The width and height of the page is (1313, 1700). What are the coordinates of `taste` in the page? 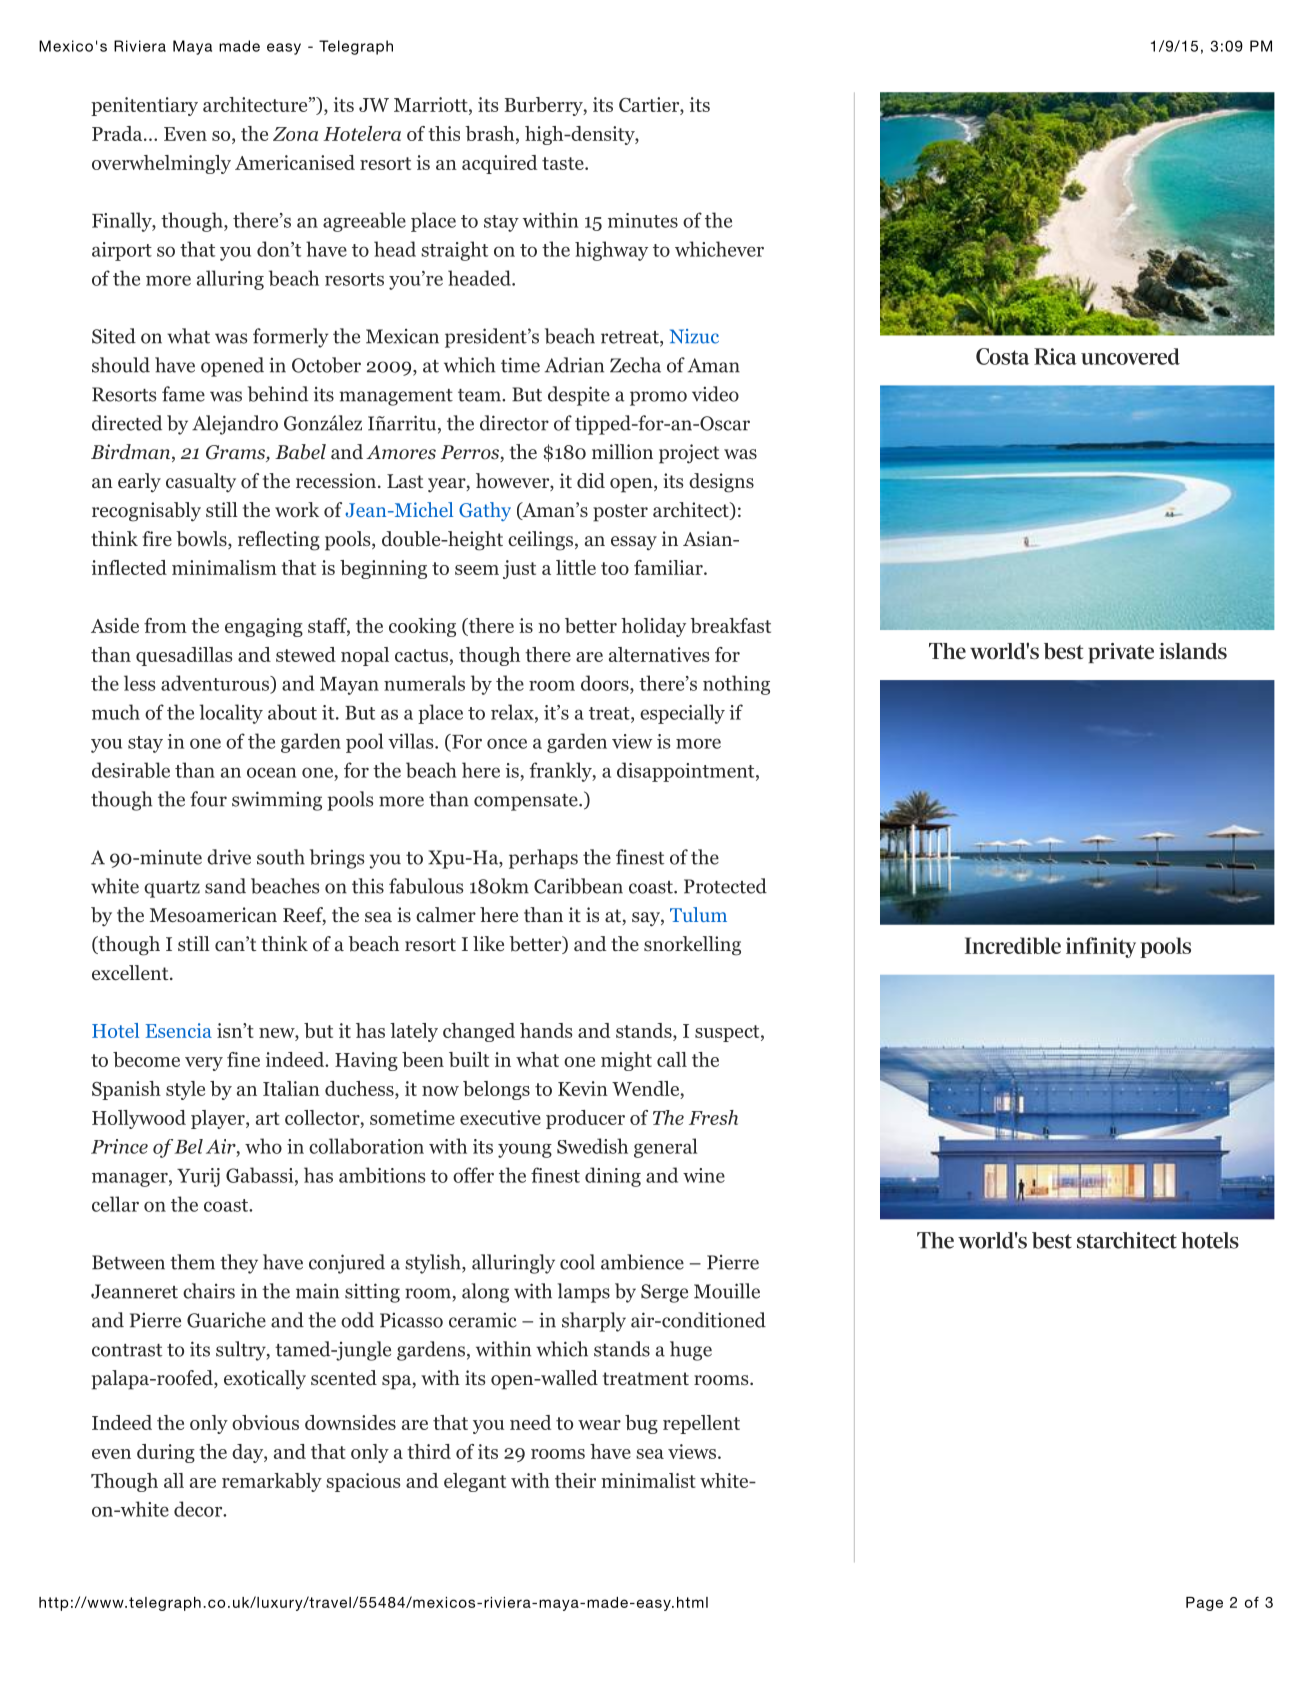 It's located at (564, 163).
